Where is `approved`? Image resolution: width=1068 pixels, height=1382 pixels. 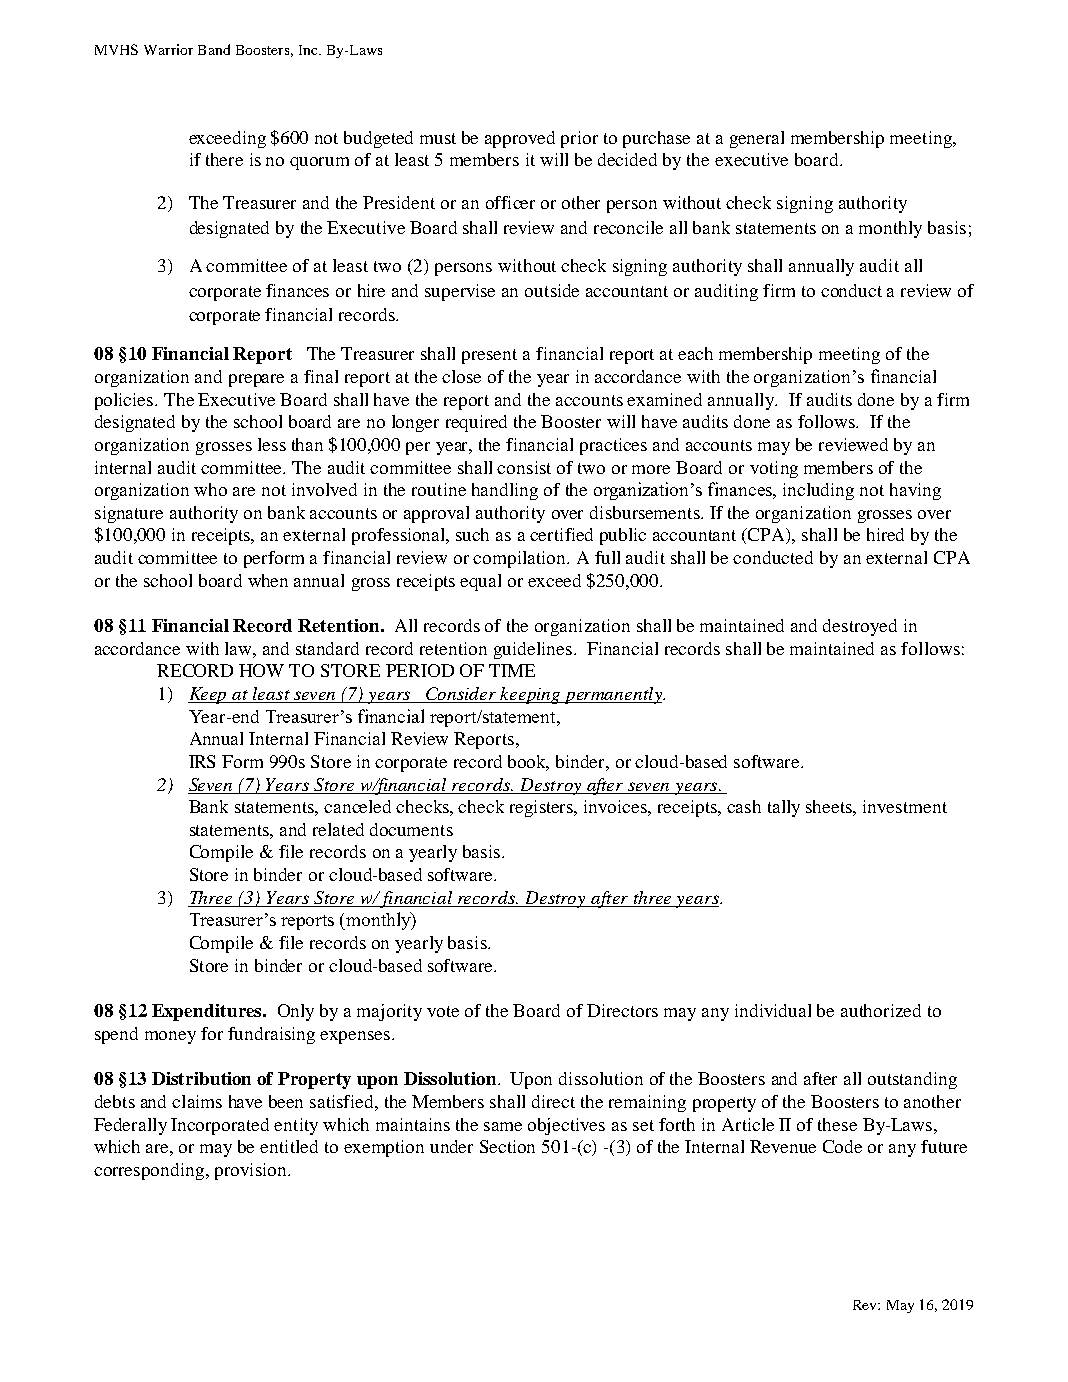
approved is located at coordinates (520, 139).
